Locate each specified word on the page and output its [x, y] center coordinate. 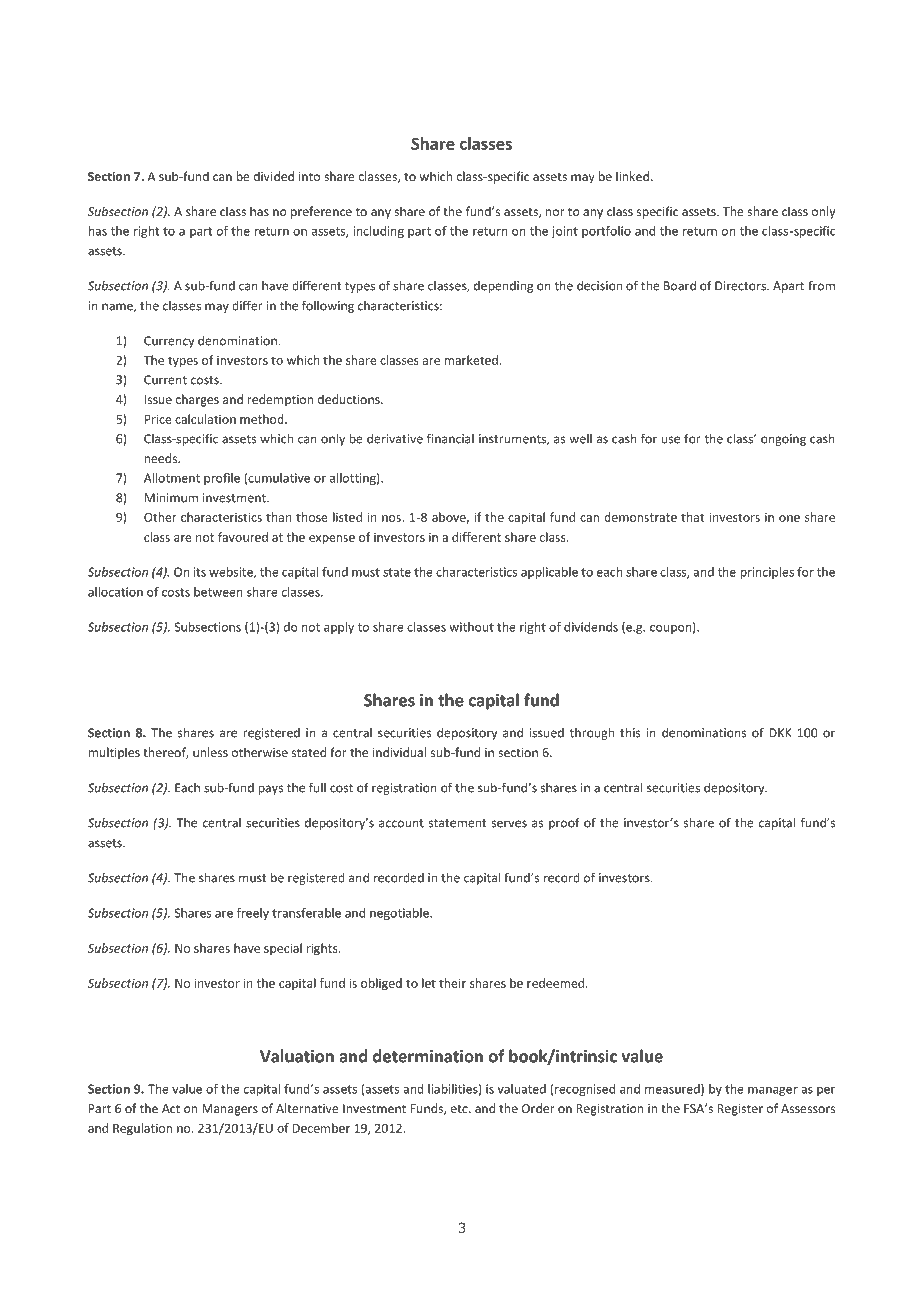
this [630, 732]
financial [450, 438]
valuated [522, 1089]
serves [509, 824]
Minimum [171, 498]
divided [274, 176]
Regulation [142, 1129]
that [692, 517]
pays [270, 790]
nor [555, 212]
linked [632, 176]
